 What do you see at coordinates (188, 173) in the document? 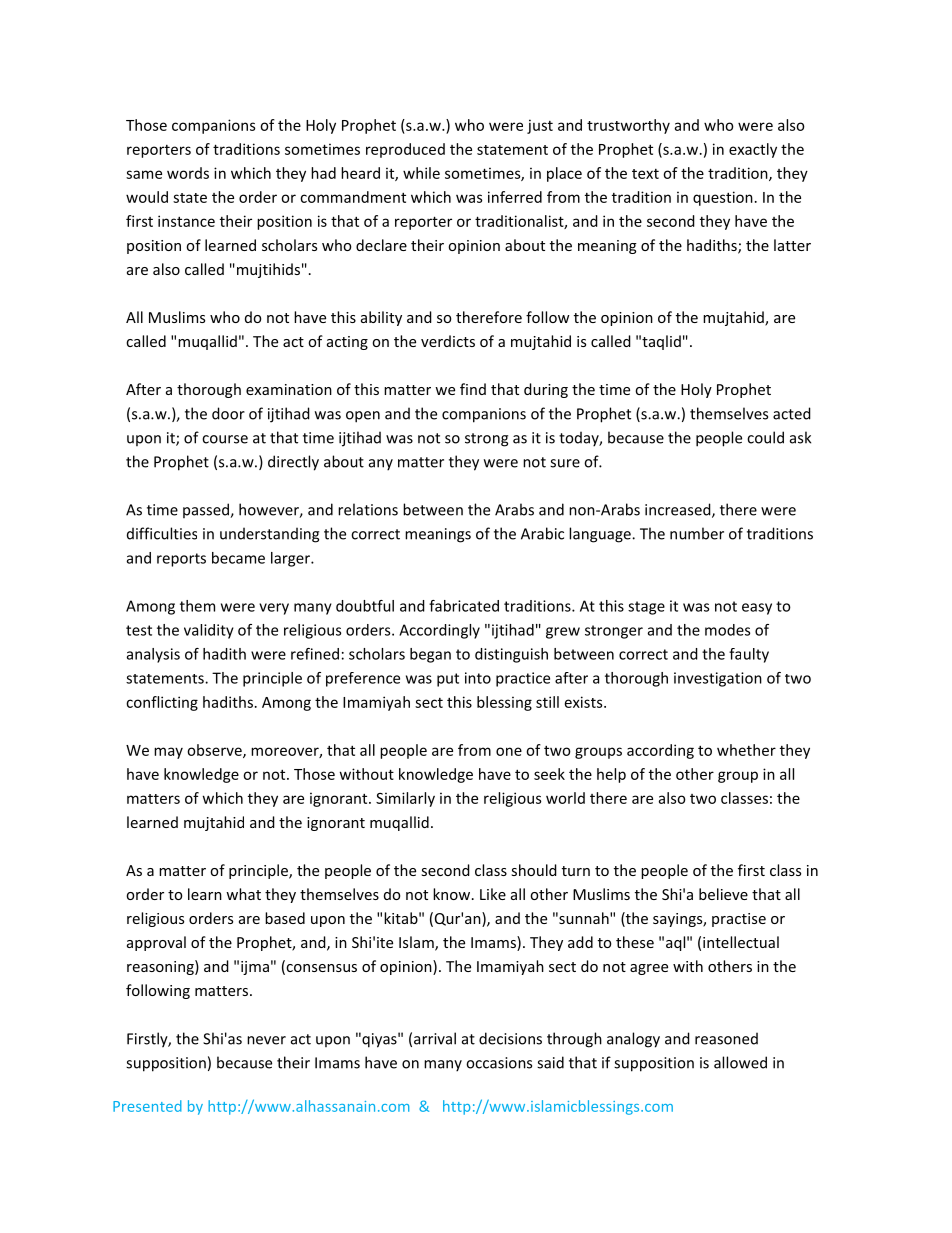
I see `words` at bounding box center [188, 173].
